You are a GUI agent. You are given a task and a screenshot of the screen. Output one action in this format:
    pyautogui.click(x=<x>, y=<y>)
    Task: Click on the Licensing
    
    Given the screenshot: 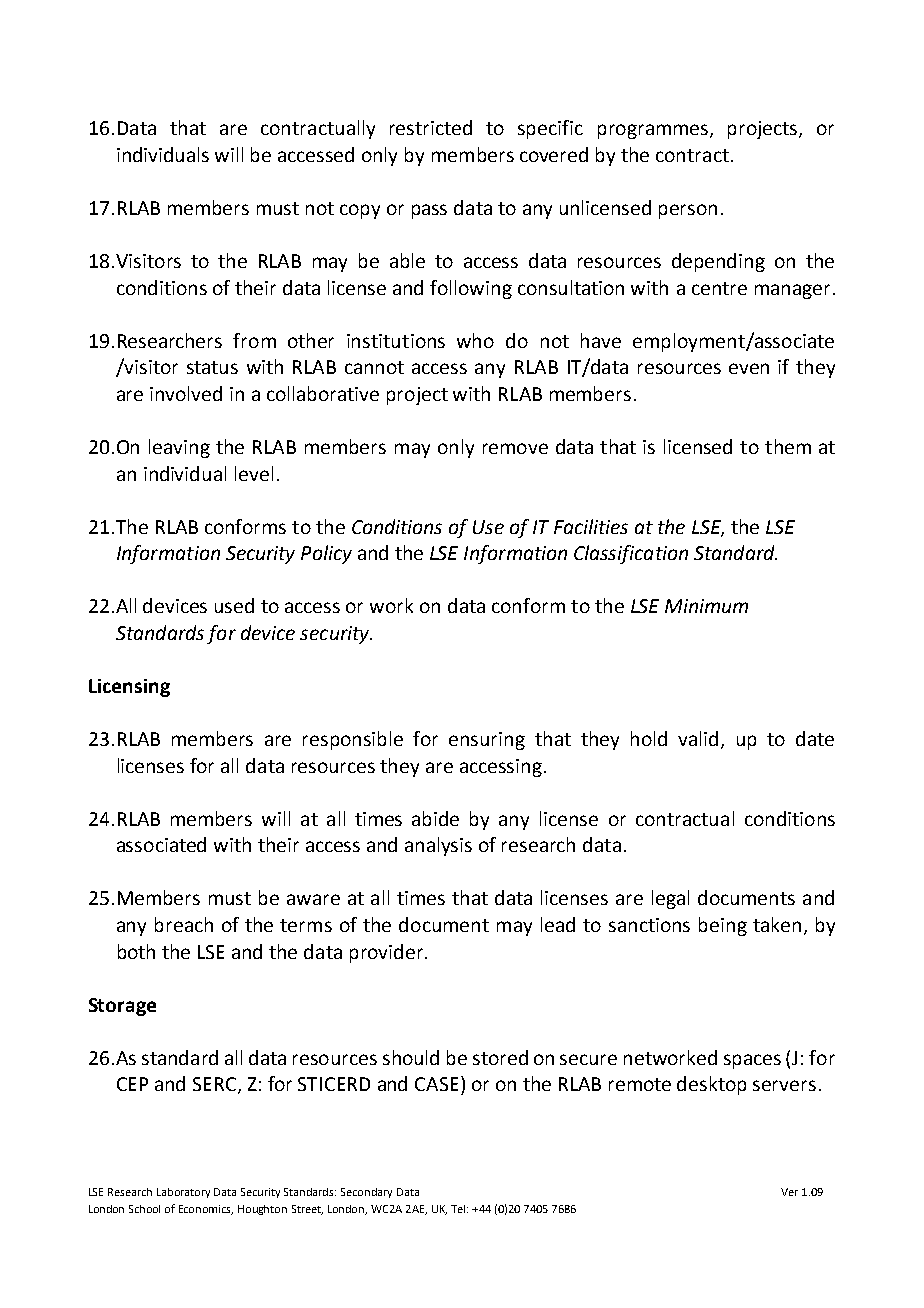 What is the action you would take?
    pyautogui.click(x=129, y=688)
